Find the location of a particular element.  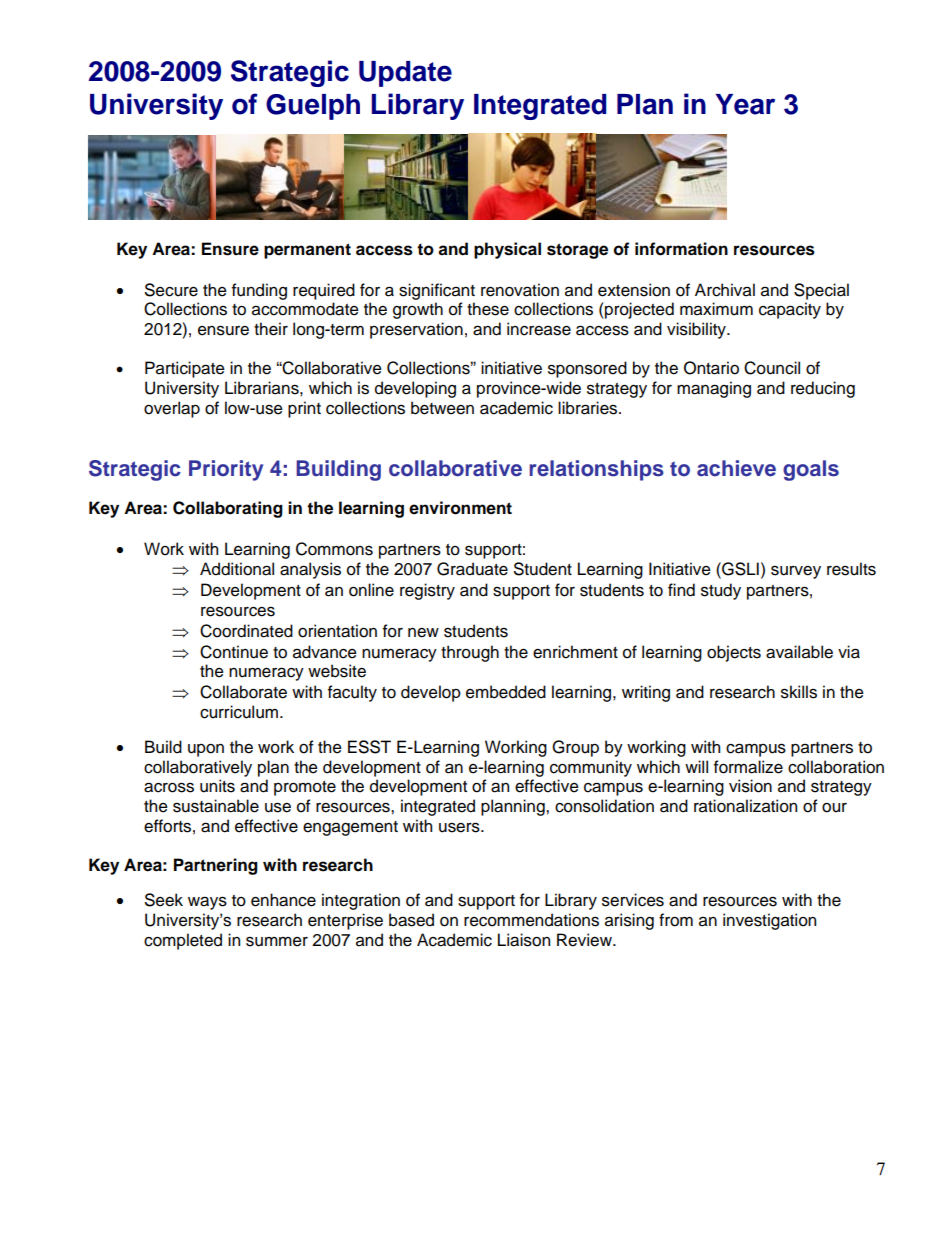

investigation is located at coordinates (769, 921).
